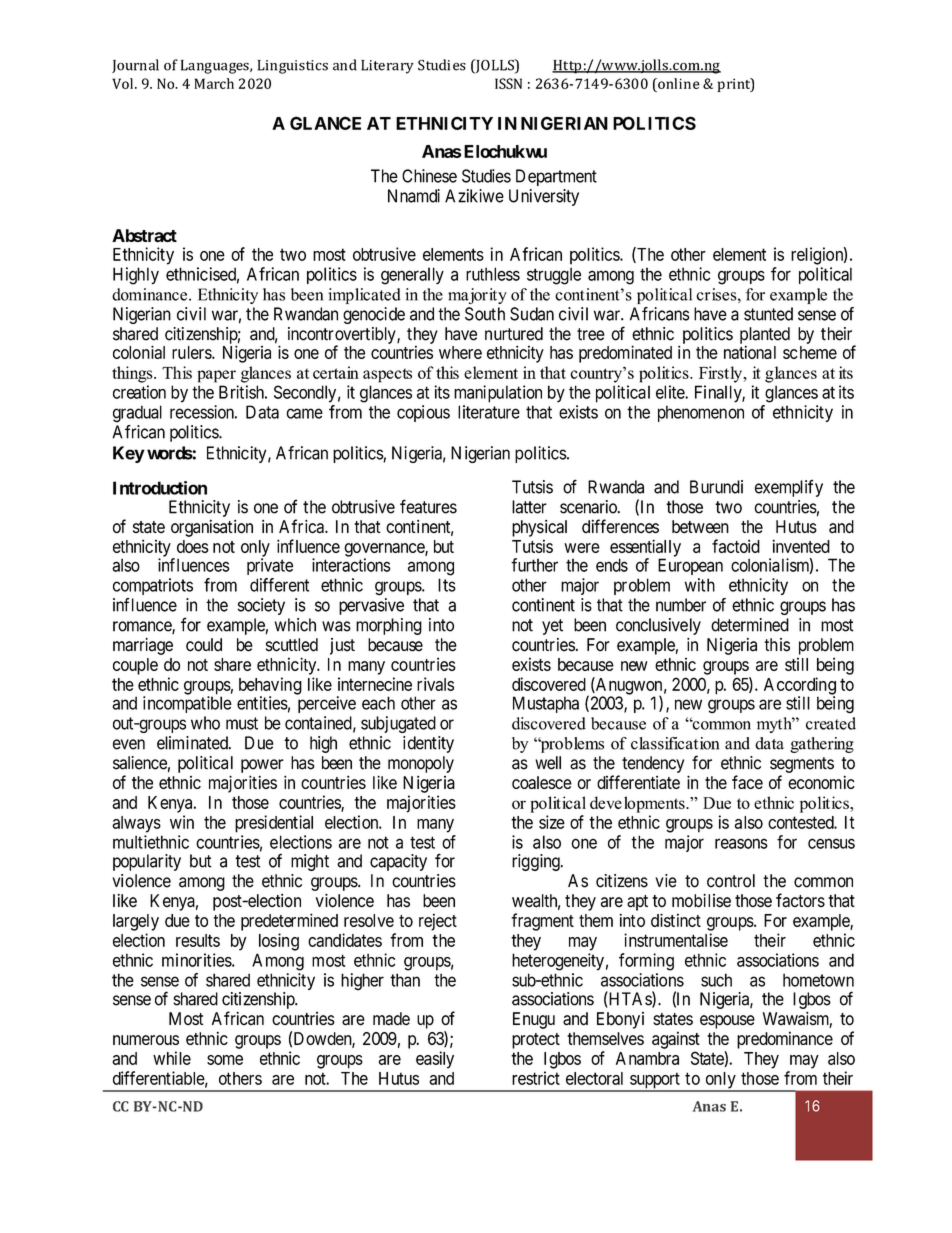  What do you see at coordinates (489, 412) in the page?
I see `literature` at bounding box center [489, 412].
